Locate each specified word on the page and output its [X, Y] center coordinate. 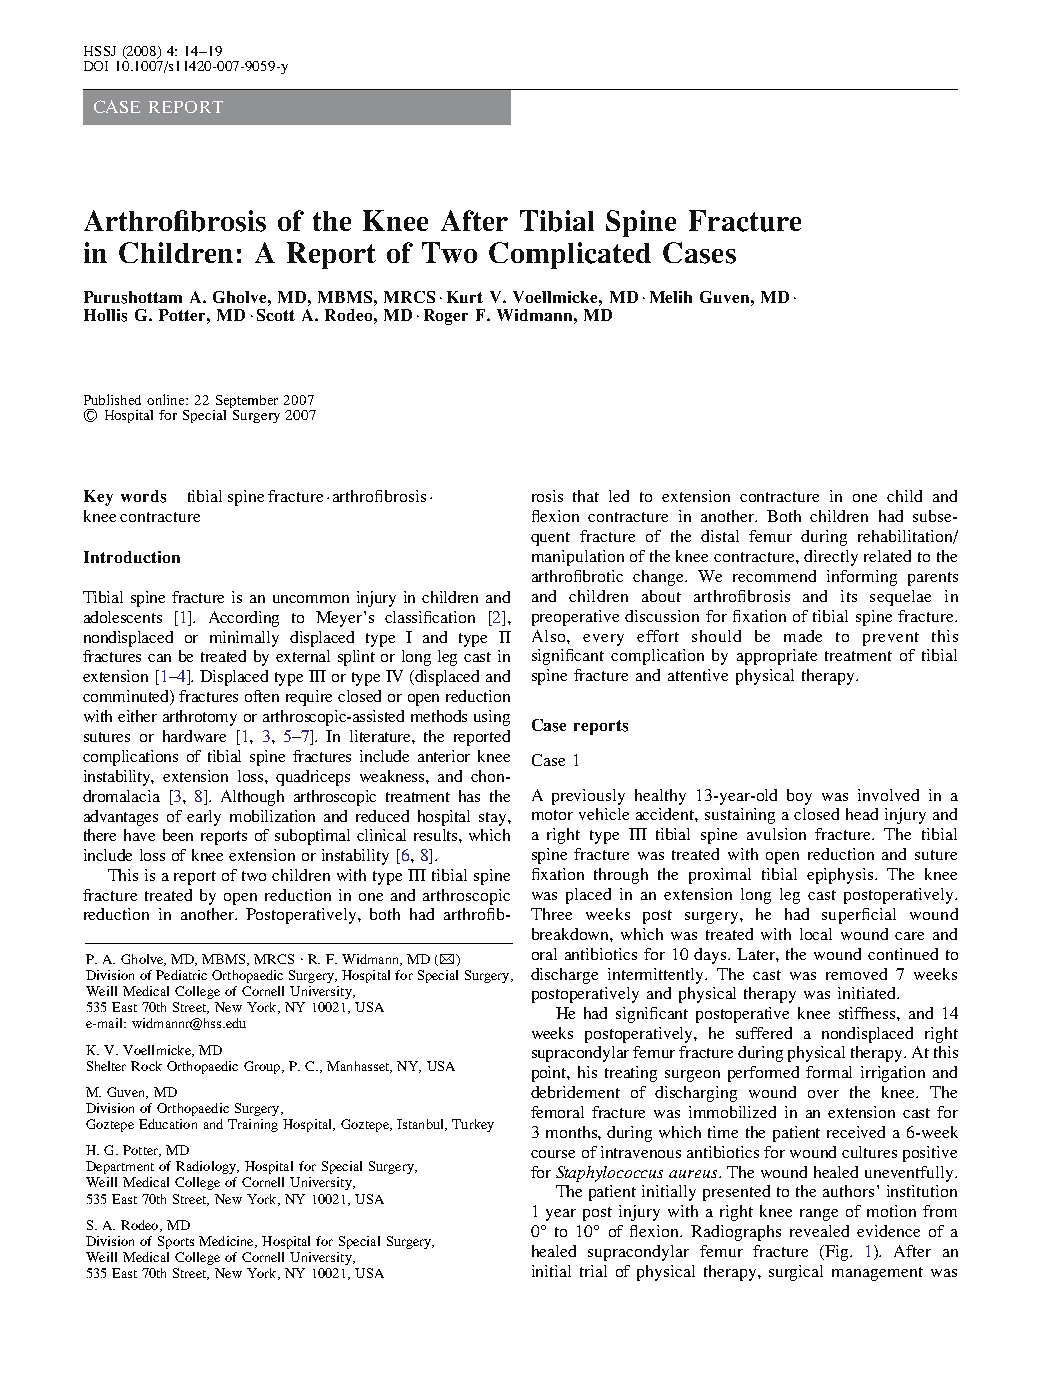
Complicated [570, 255]
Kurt [465, 297]
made [803, 636]
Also [550, 636]
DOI [96, 66]
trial [593, 1271]
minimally [244, 639]
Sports [176, 1242]
